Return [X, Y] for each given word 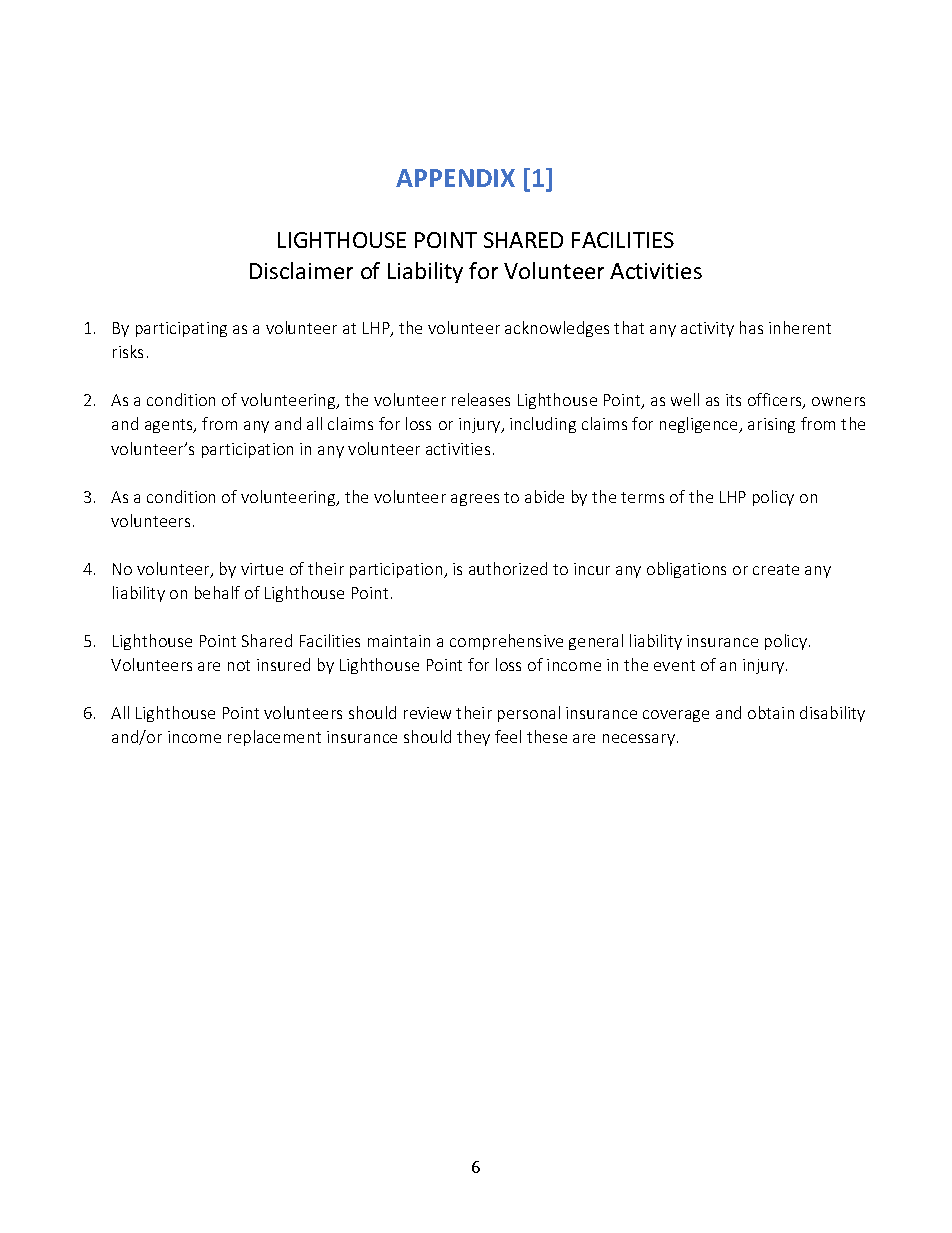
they [473, 738]
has [751, 327]
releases [481, 399]
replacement [274, 738]
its [733, 400]
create [776, 569]
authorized [508, 568]
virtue [262, 569]
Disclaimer [301, 270]
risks [128, 351]
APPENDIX [455, 178]
